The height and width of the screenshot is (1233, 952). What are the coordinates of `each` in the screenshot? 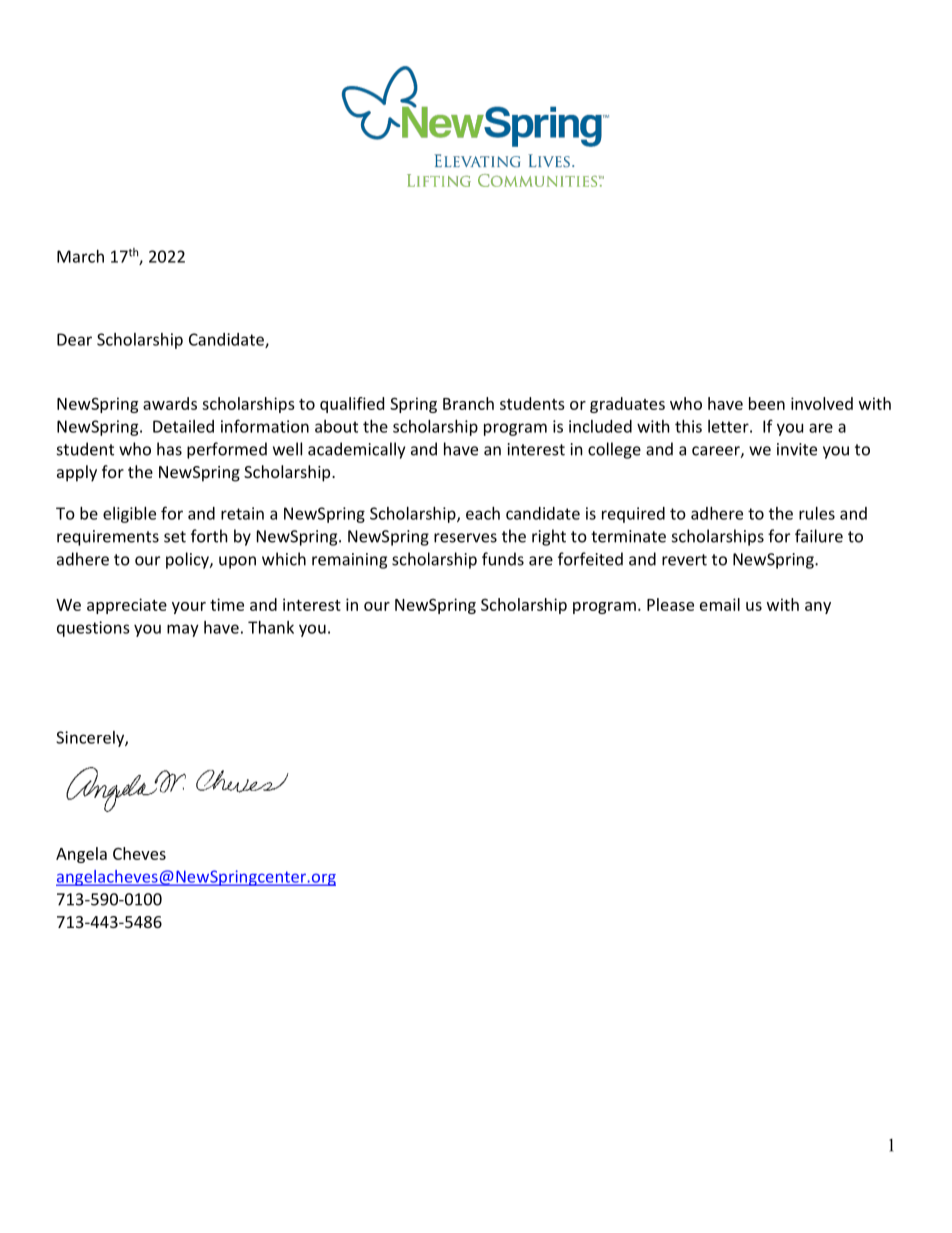 It's located at (483, 513).
